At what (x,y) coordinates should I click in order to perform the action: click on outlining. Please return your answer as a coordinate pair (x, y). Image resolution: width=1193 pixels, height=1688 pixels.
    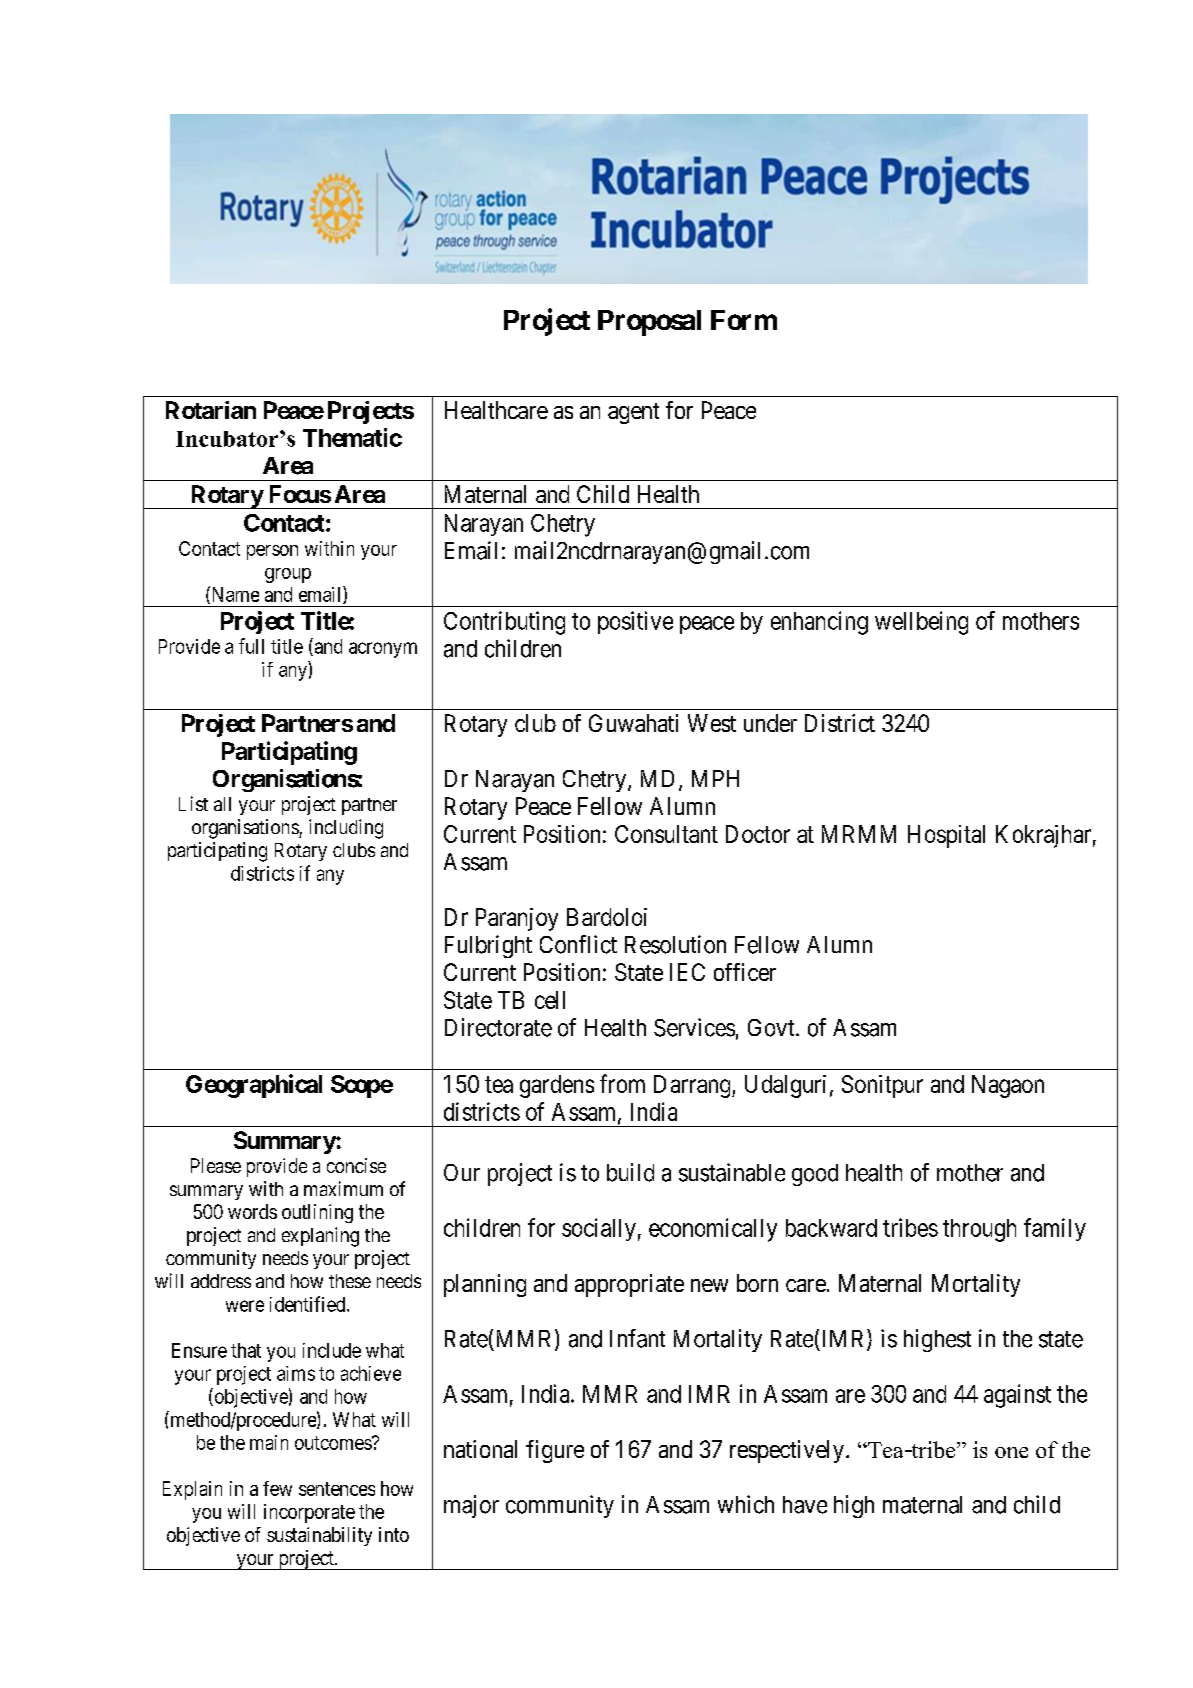
    Looking at the image, I should click on (317, 1213).
